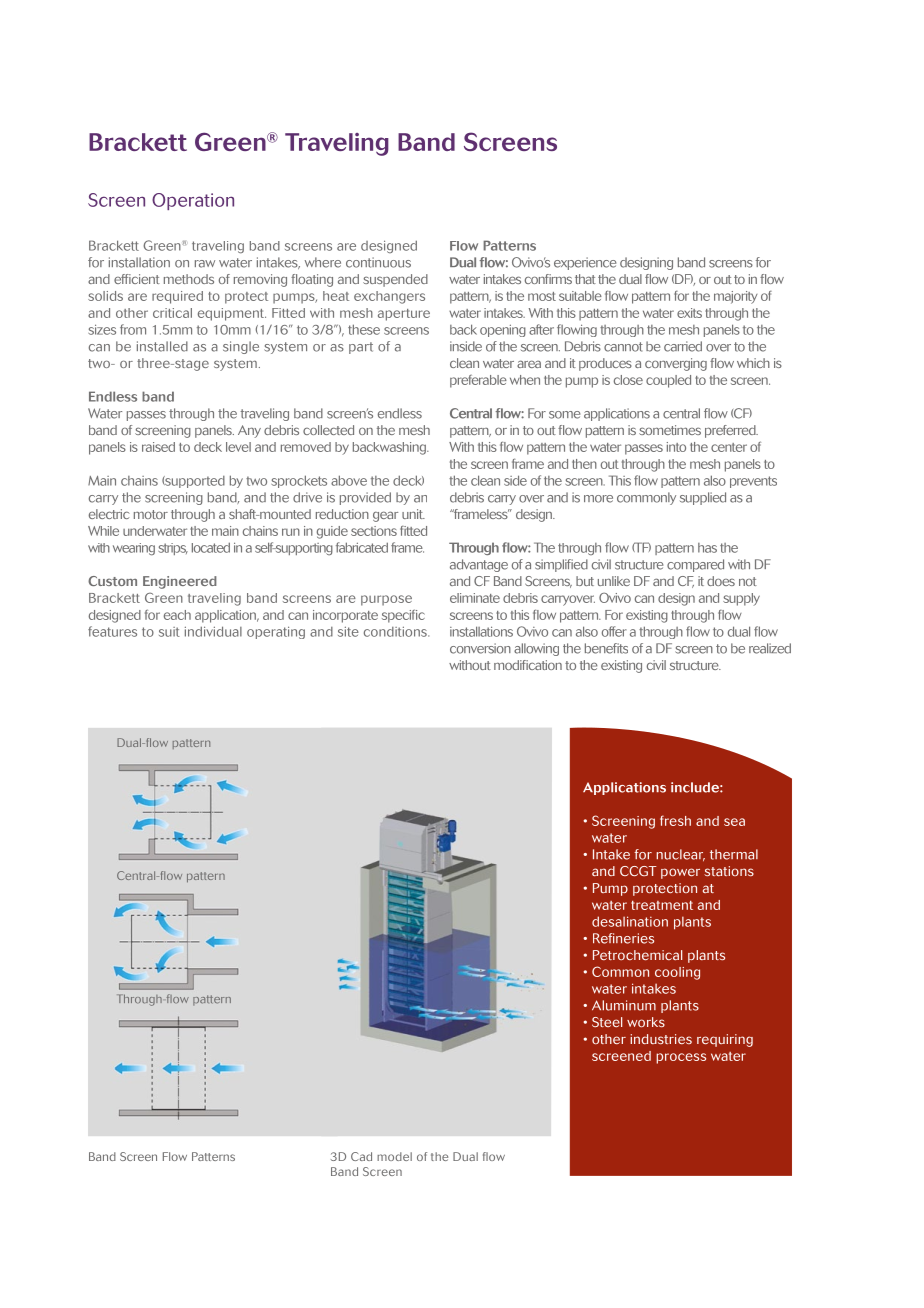  Describe the element at coordinates (193, 201) in the screenshot. I see `Operation` at that location.
